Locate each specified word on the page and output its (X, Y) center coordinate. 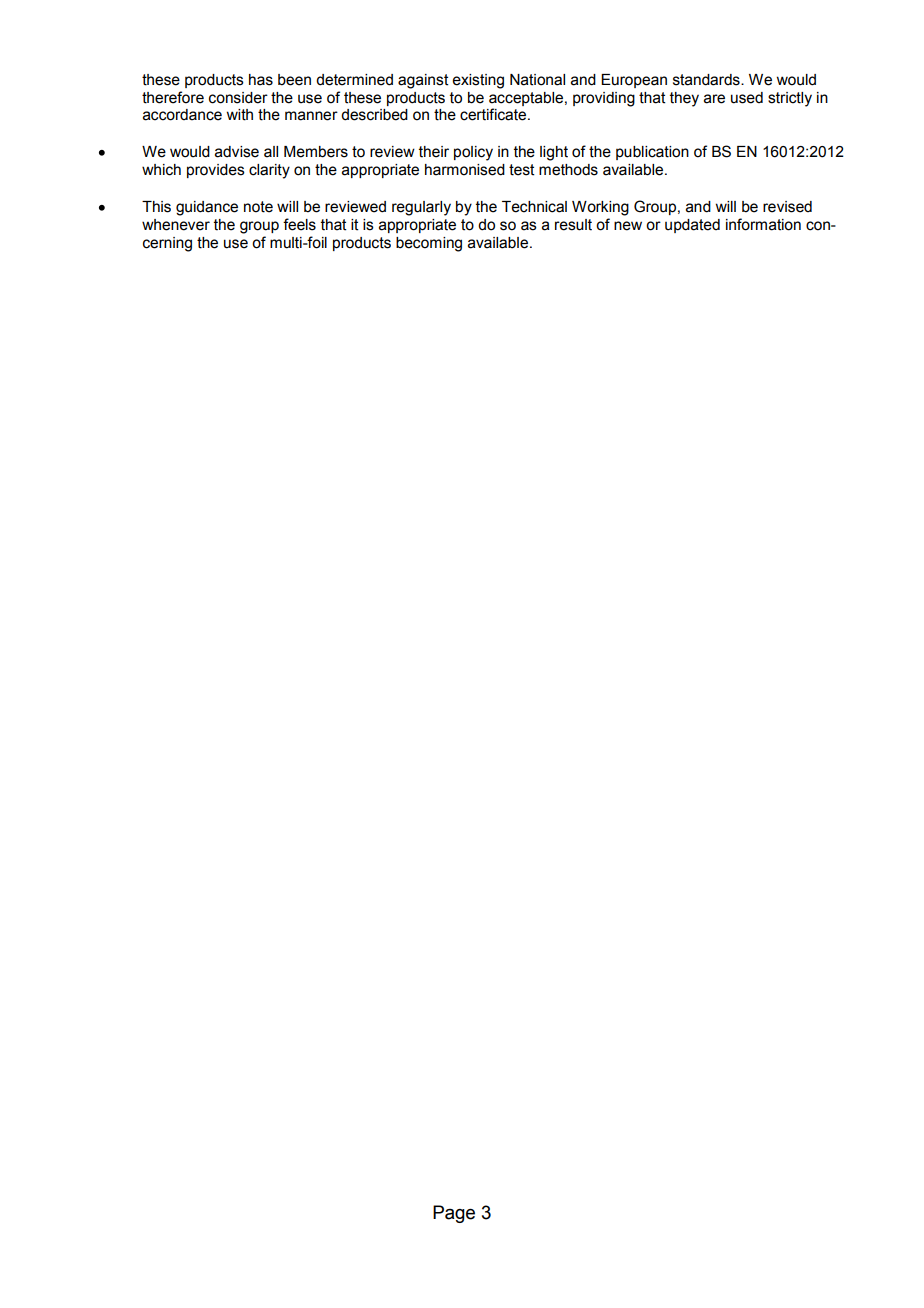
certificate (494, 114)
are (714, 99)
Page (454, 1214)
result (573, 225)
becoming (429, 244)
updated (692, 226)
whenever (176, 225)
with (239, 115)
